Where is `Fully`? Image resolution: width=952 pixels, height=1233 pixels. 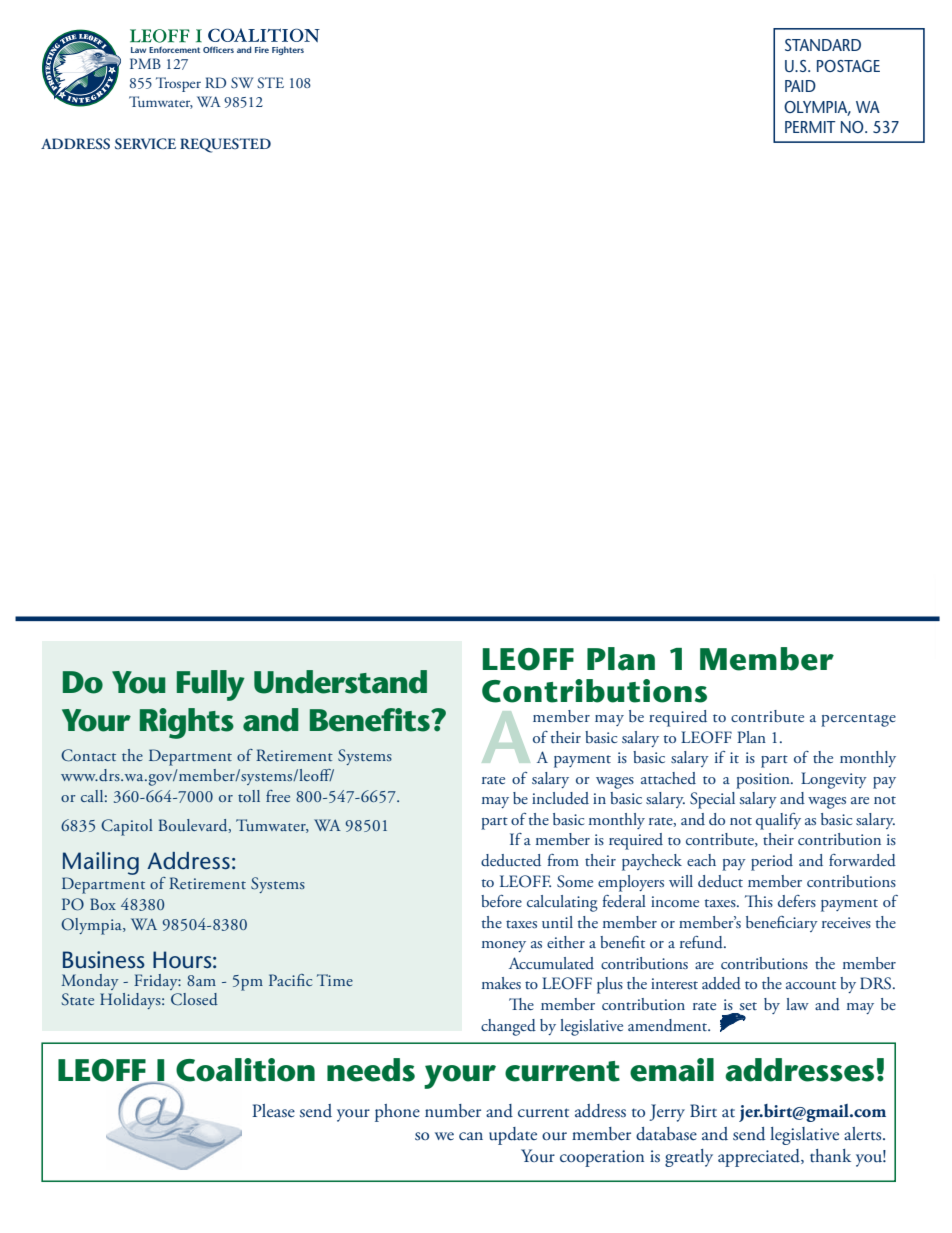 Fully is located at coordinates (211, 685).
